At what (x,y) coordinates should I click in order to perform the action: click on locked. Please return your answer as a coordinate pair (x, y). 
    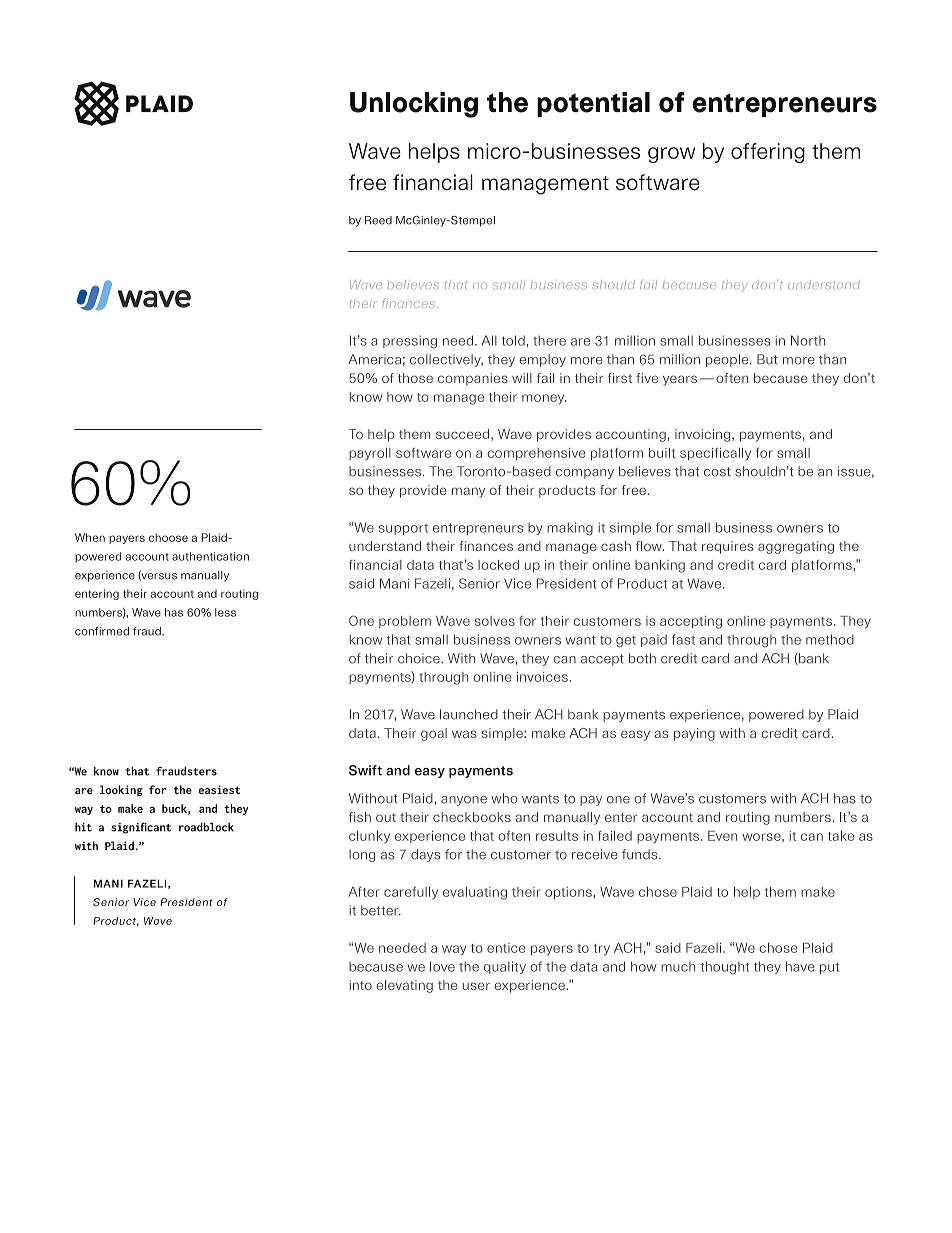
    Looking at the image, I should click on (498, 565).
